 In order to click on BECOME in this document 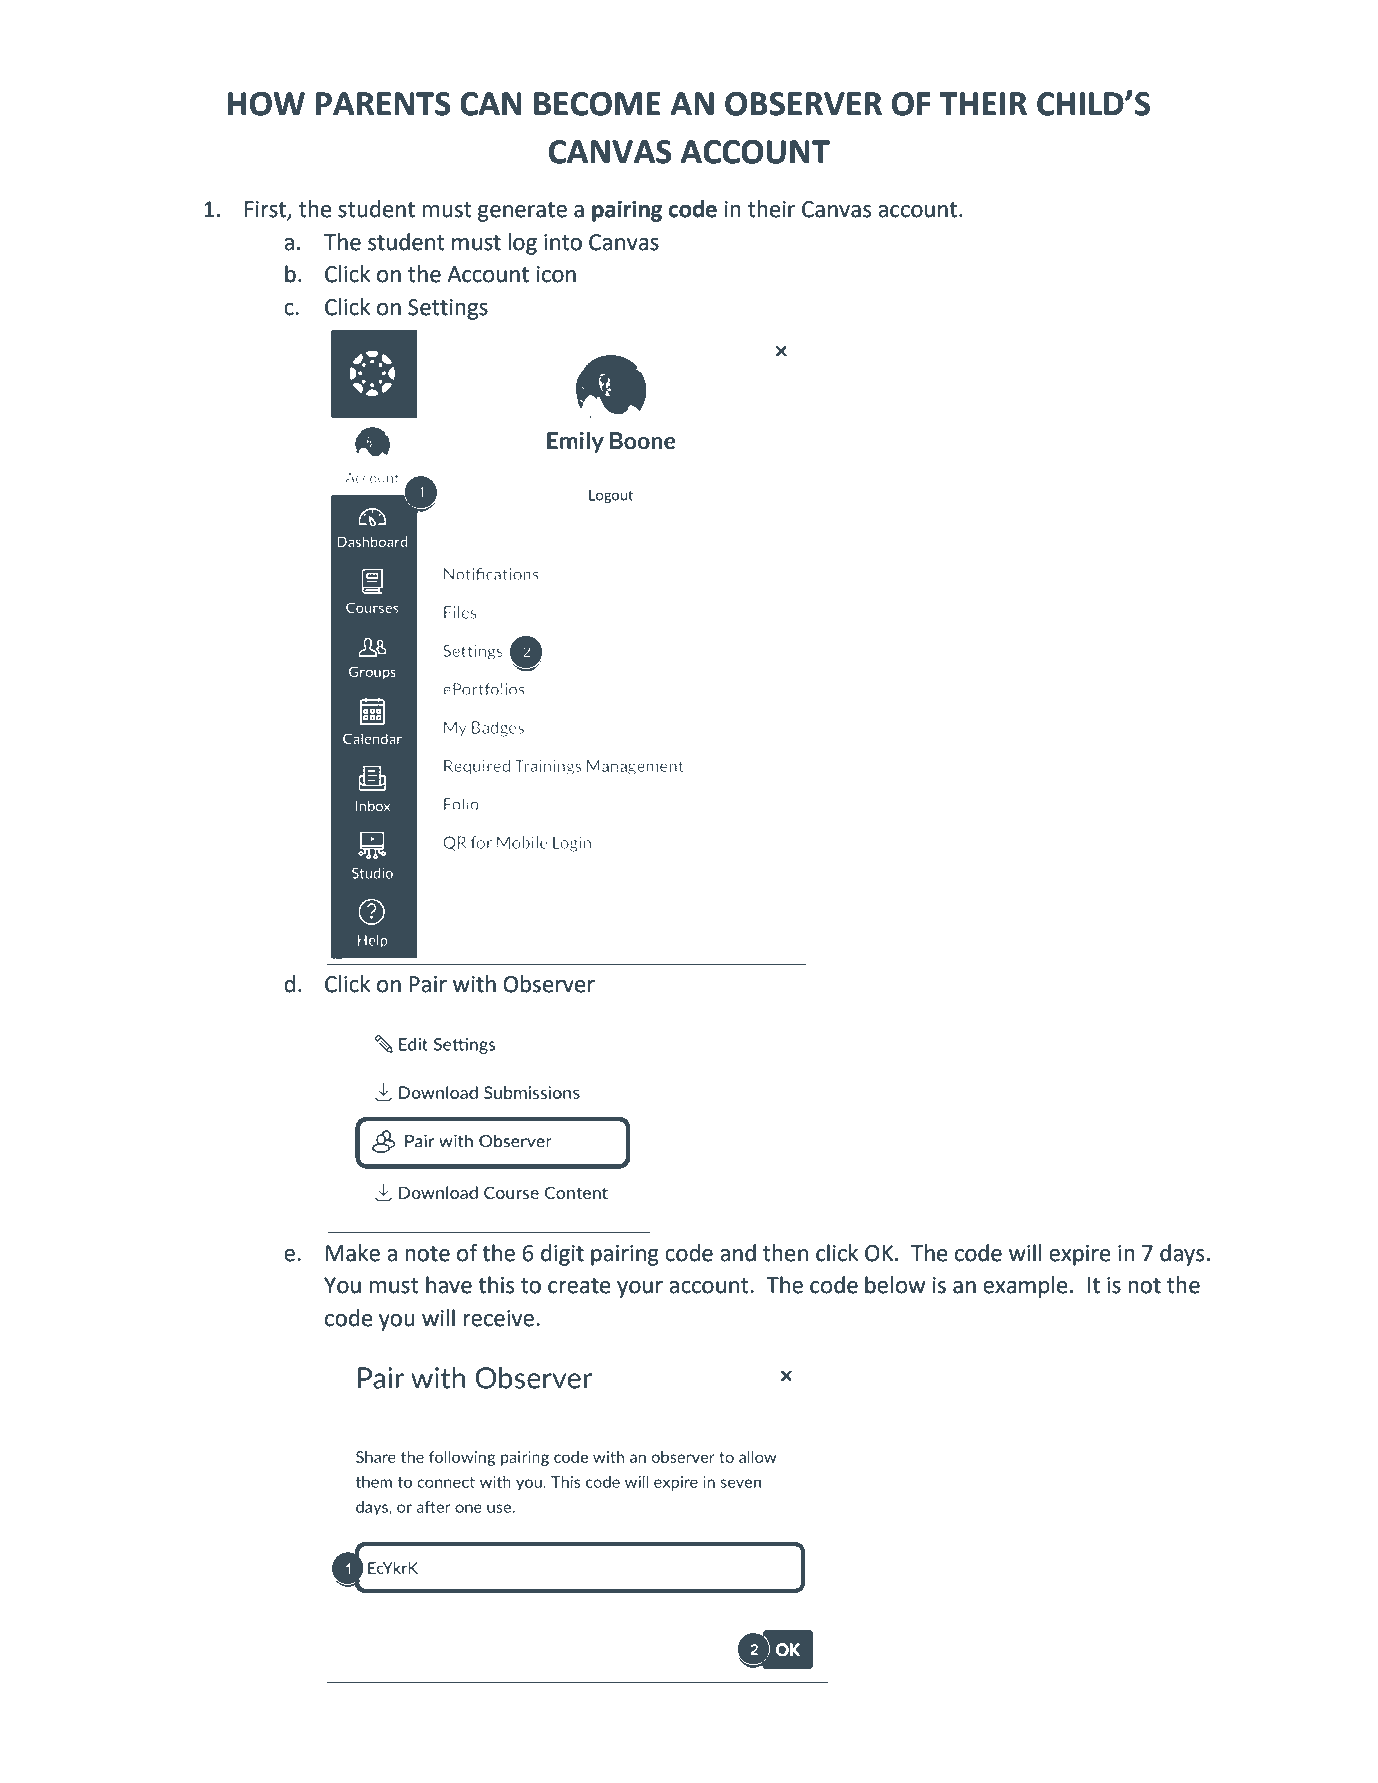, I will do `click(597, 104)`.
